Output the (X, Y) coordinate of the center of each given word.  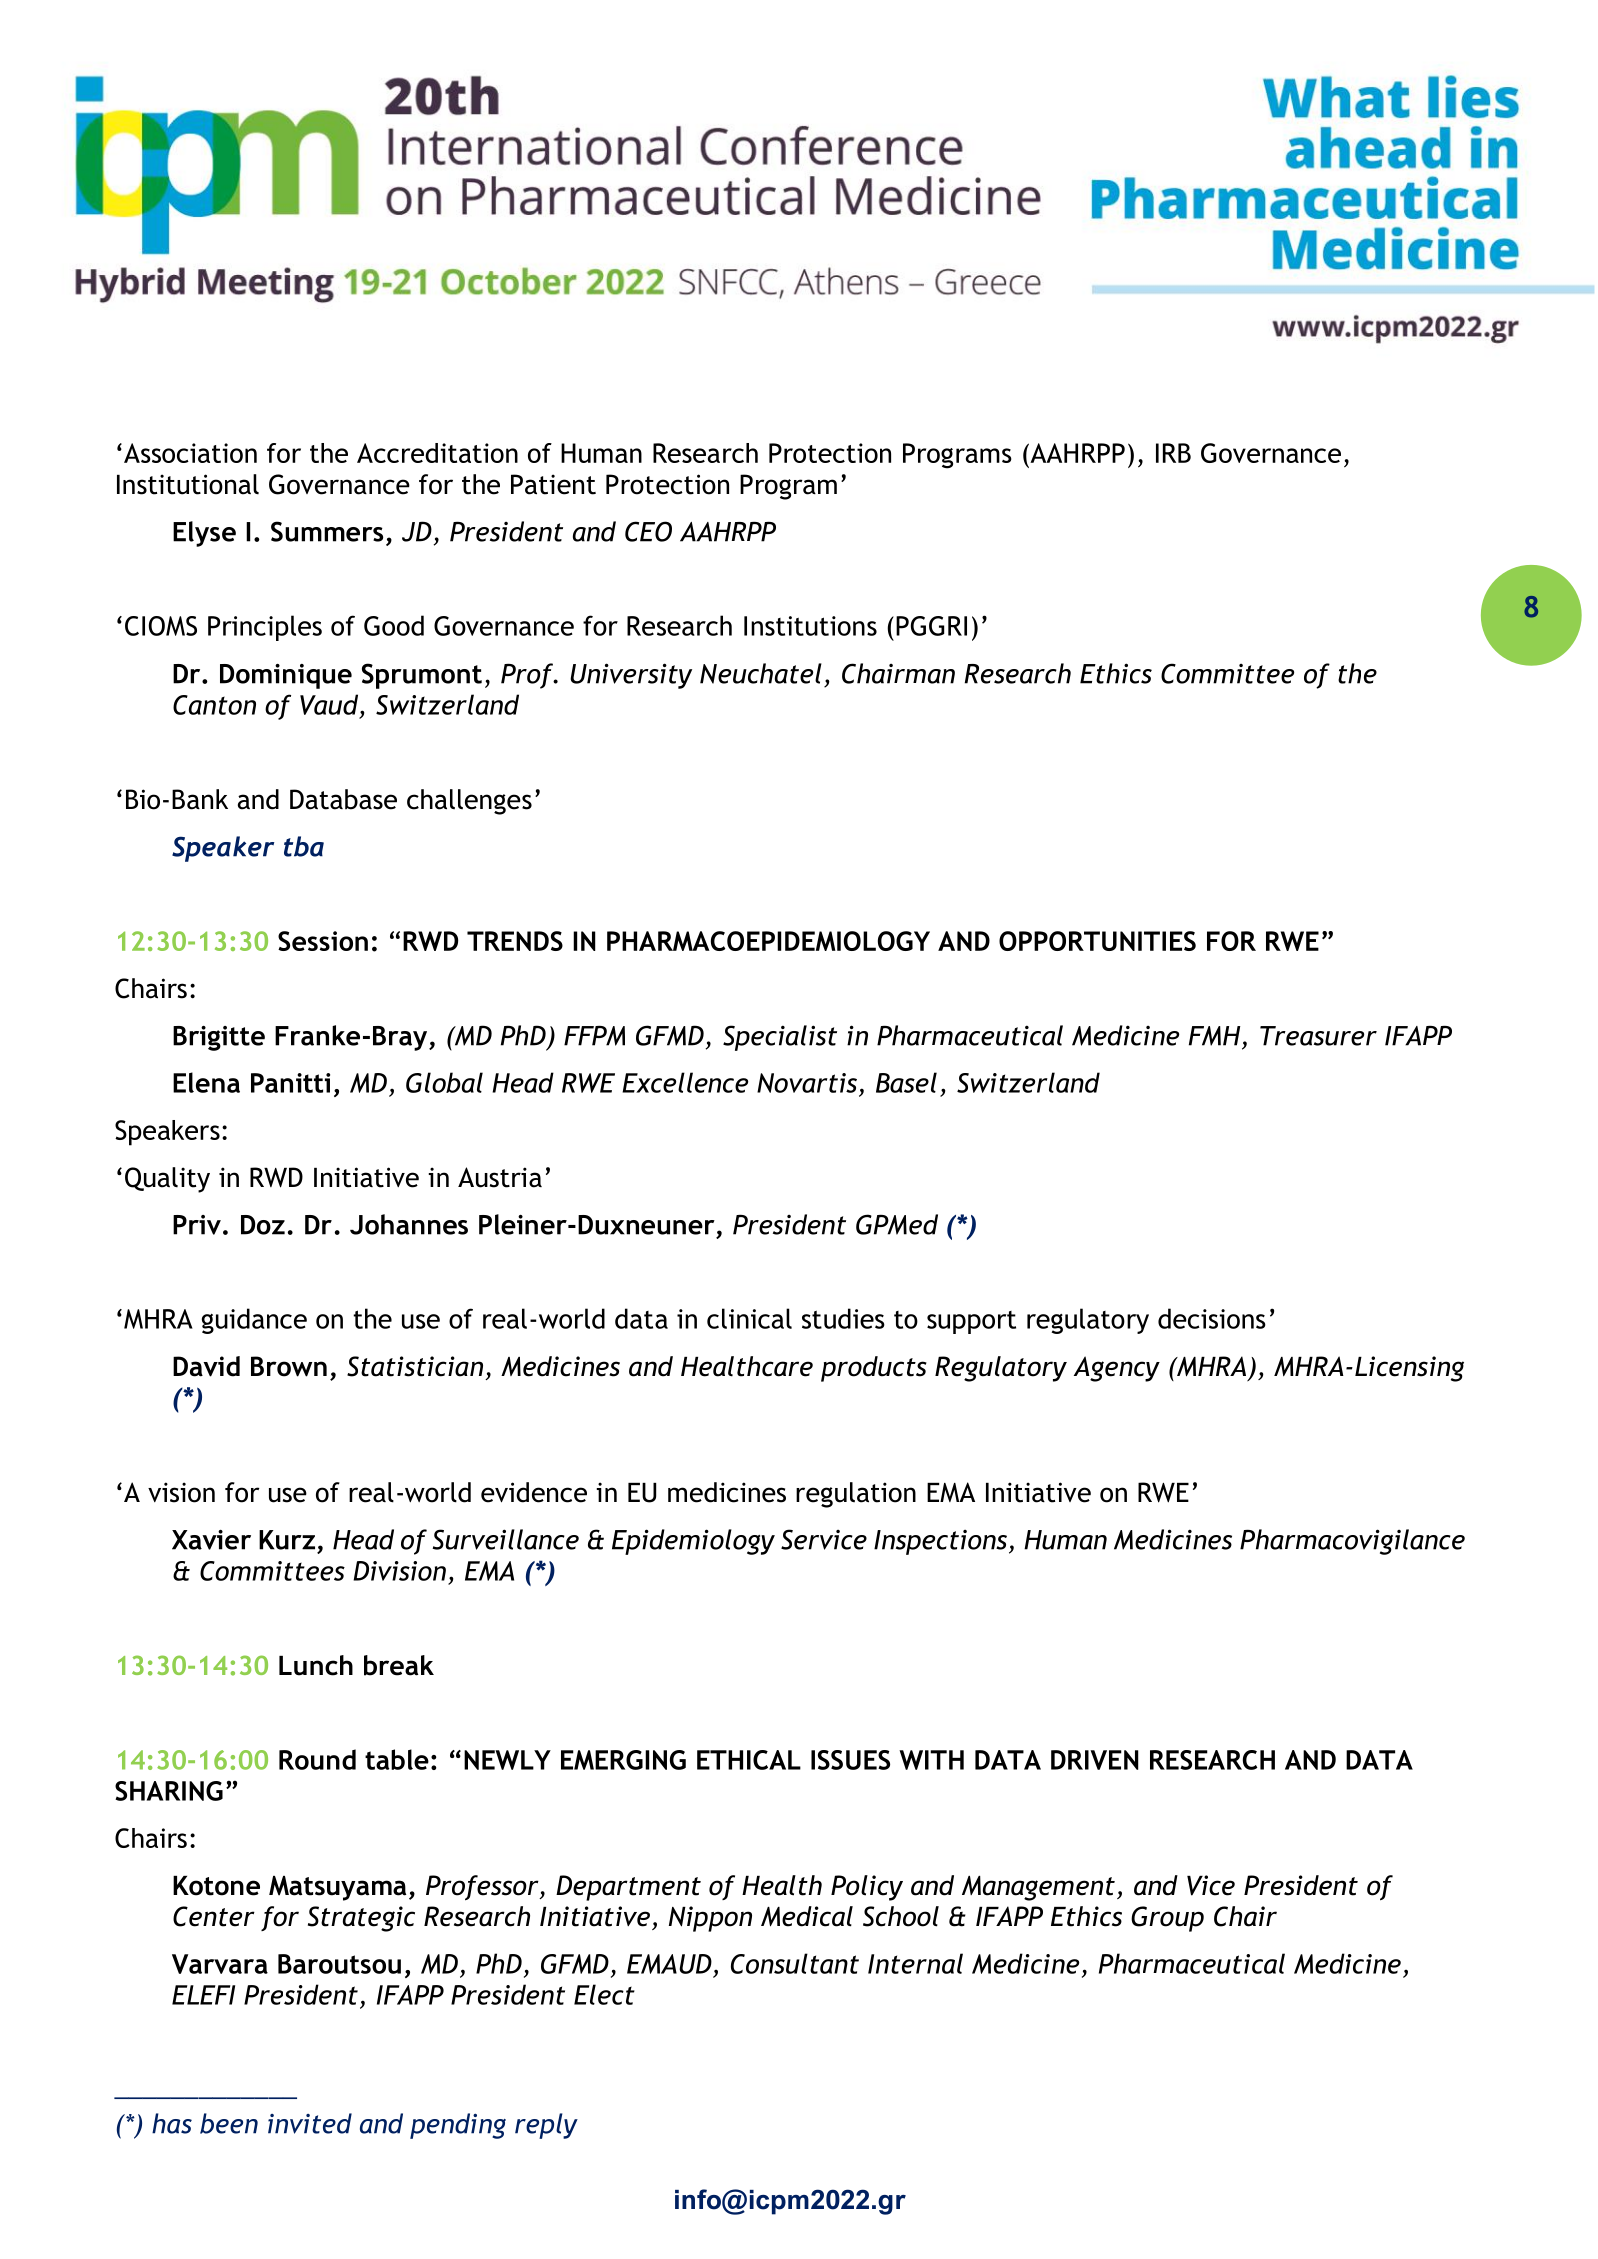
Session (323, 941)
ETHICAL (749, 1760)
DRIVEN (1095, 1760)
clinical (749, 1318)
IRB (1173, 453)
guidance (254, 1321)
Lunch (316, 1665)
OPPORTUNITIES (1097, 941)
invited (310, 2123)
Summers (327, 531)
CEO (648, 531)
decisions (1212, 1318)
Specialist (780, 1038)
